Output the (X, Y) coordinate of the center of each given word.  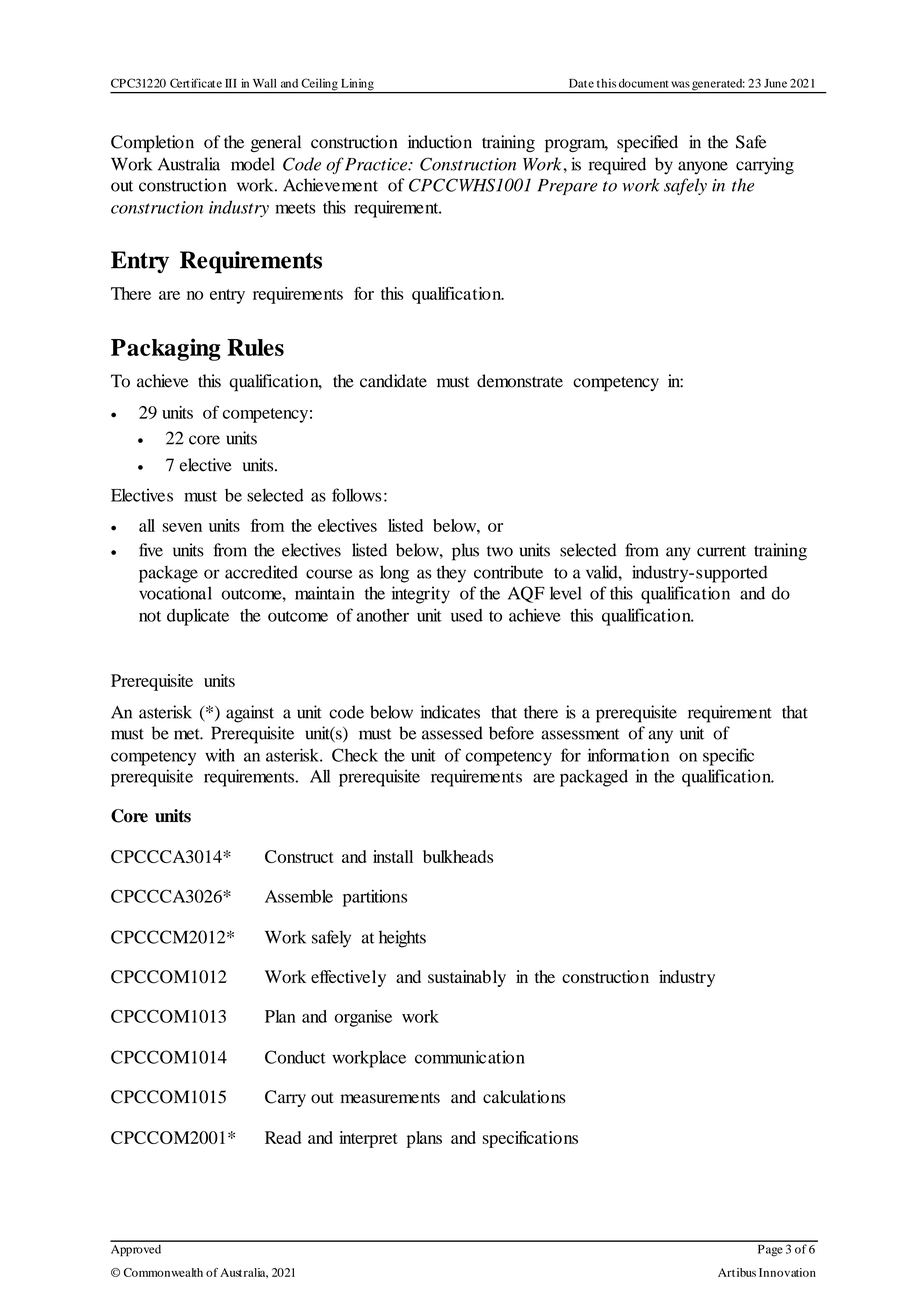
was (680, 84)
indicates (450, 712)
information (628, 755)
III (231, 83)
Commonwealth (163, 1272)
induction (440, 142)
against (250, 714)
